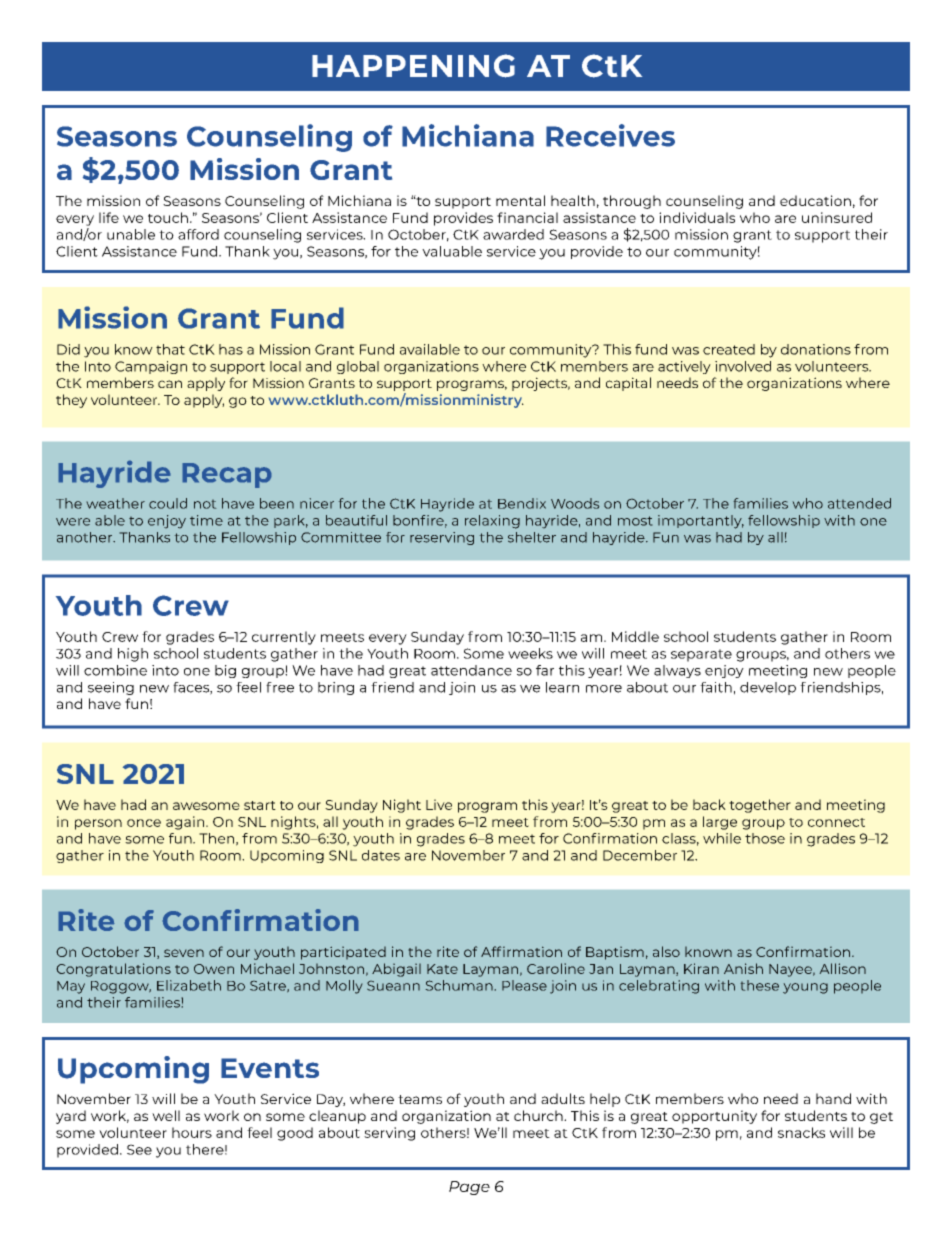  Describe the element at coordinates (469, 1188) in the screenshot. I see `Page` at that location.
